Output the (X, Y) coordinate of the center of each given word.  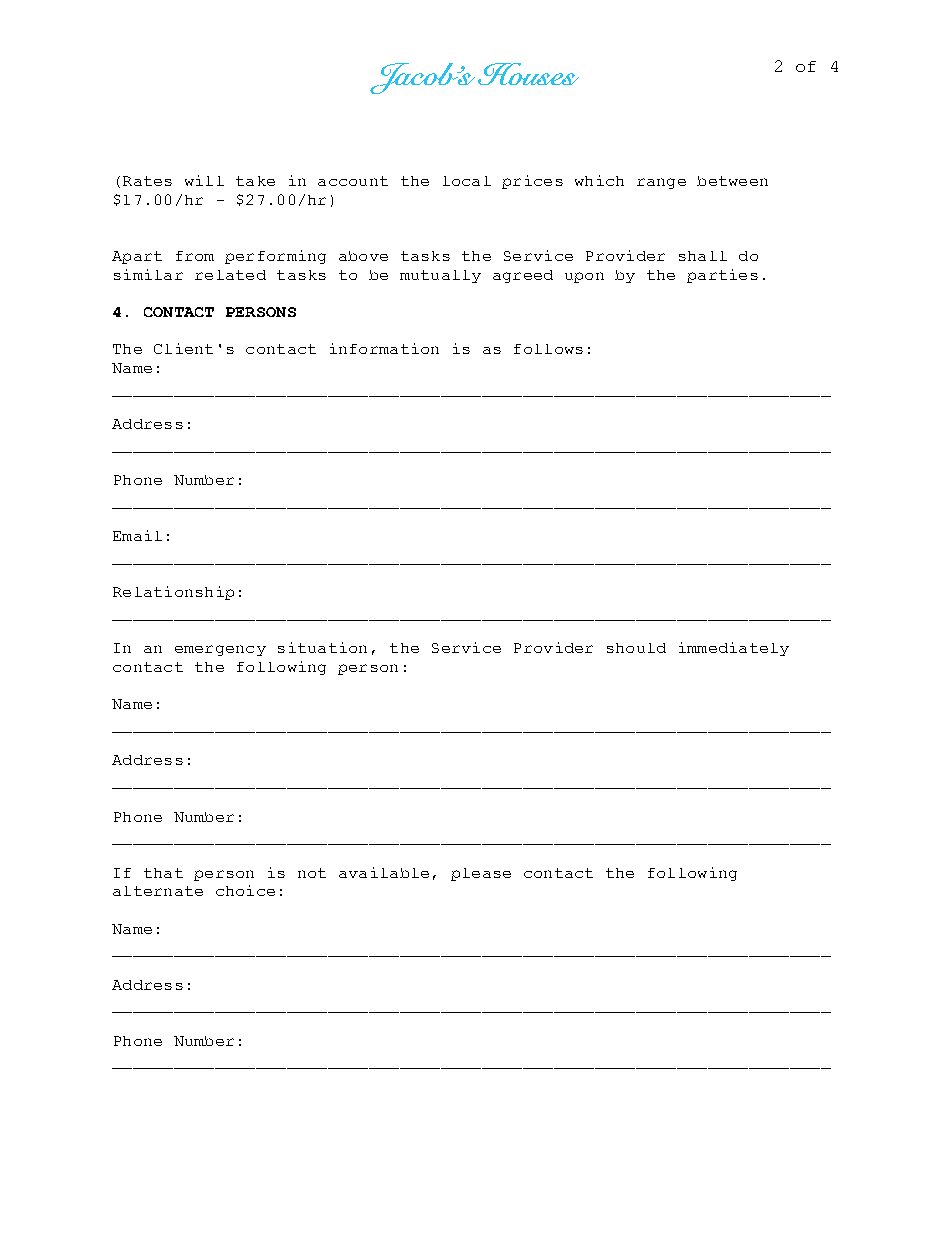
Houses (528, 74)
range (661, 183)
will (204, 180)
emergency (220, 650)
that (163, 873)
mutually (440, 276)
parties (722, 276)
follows (548, 349)
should (636, 648)
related (230, 275)
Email (137, 535)
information (384, 348)
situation (322, 647)
